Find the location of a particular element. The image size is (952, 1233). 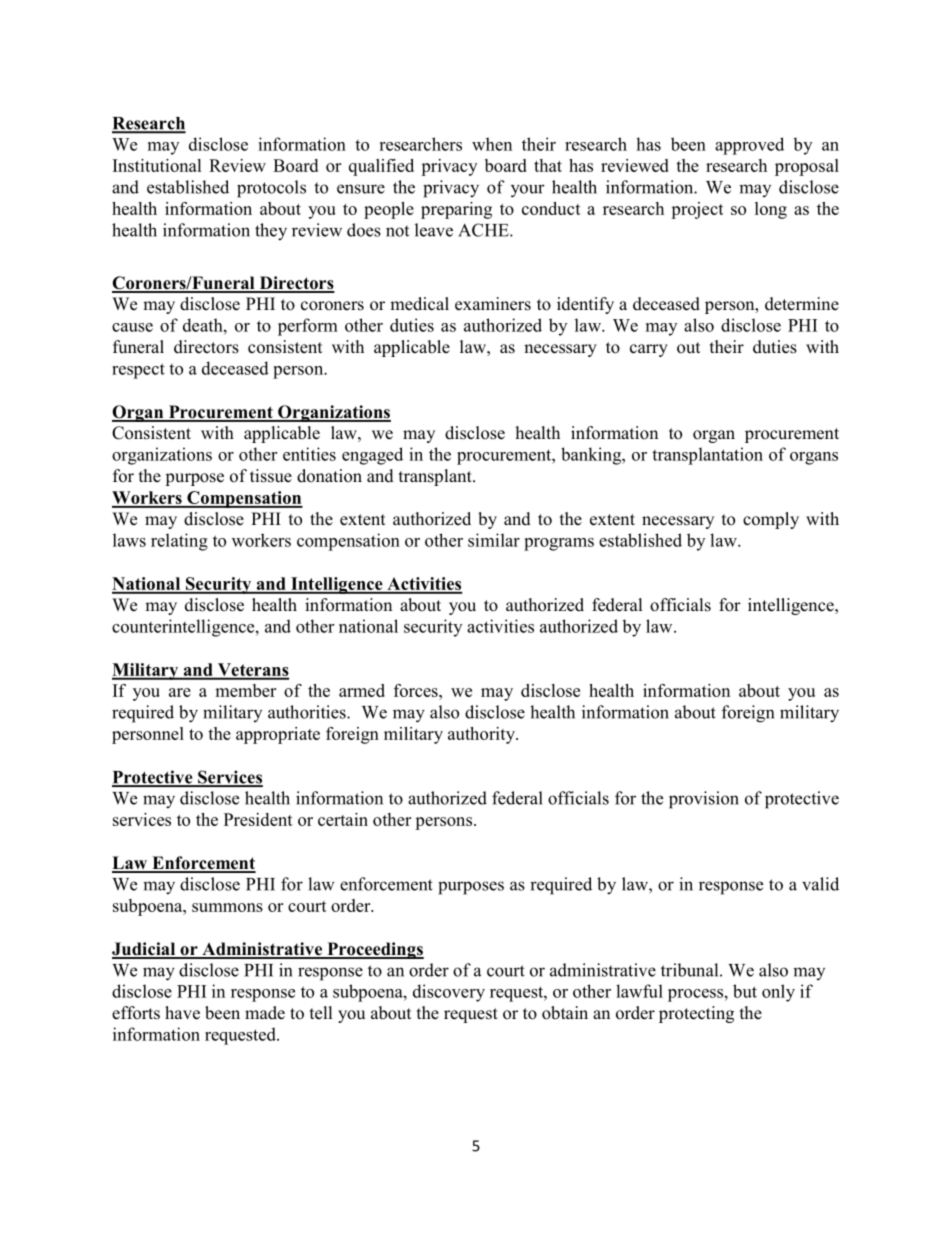

provision is located at coordinates (704, 800).
